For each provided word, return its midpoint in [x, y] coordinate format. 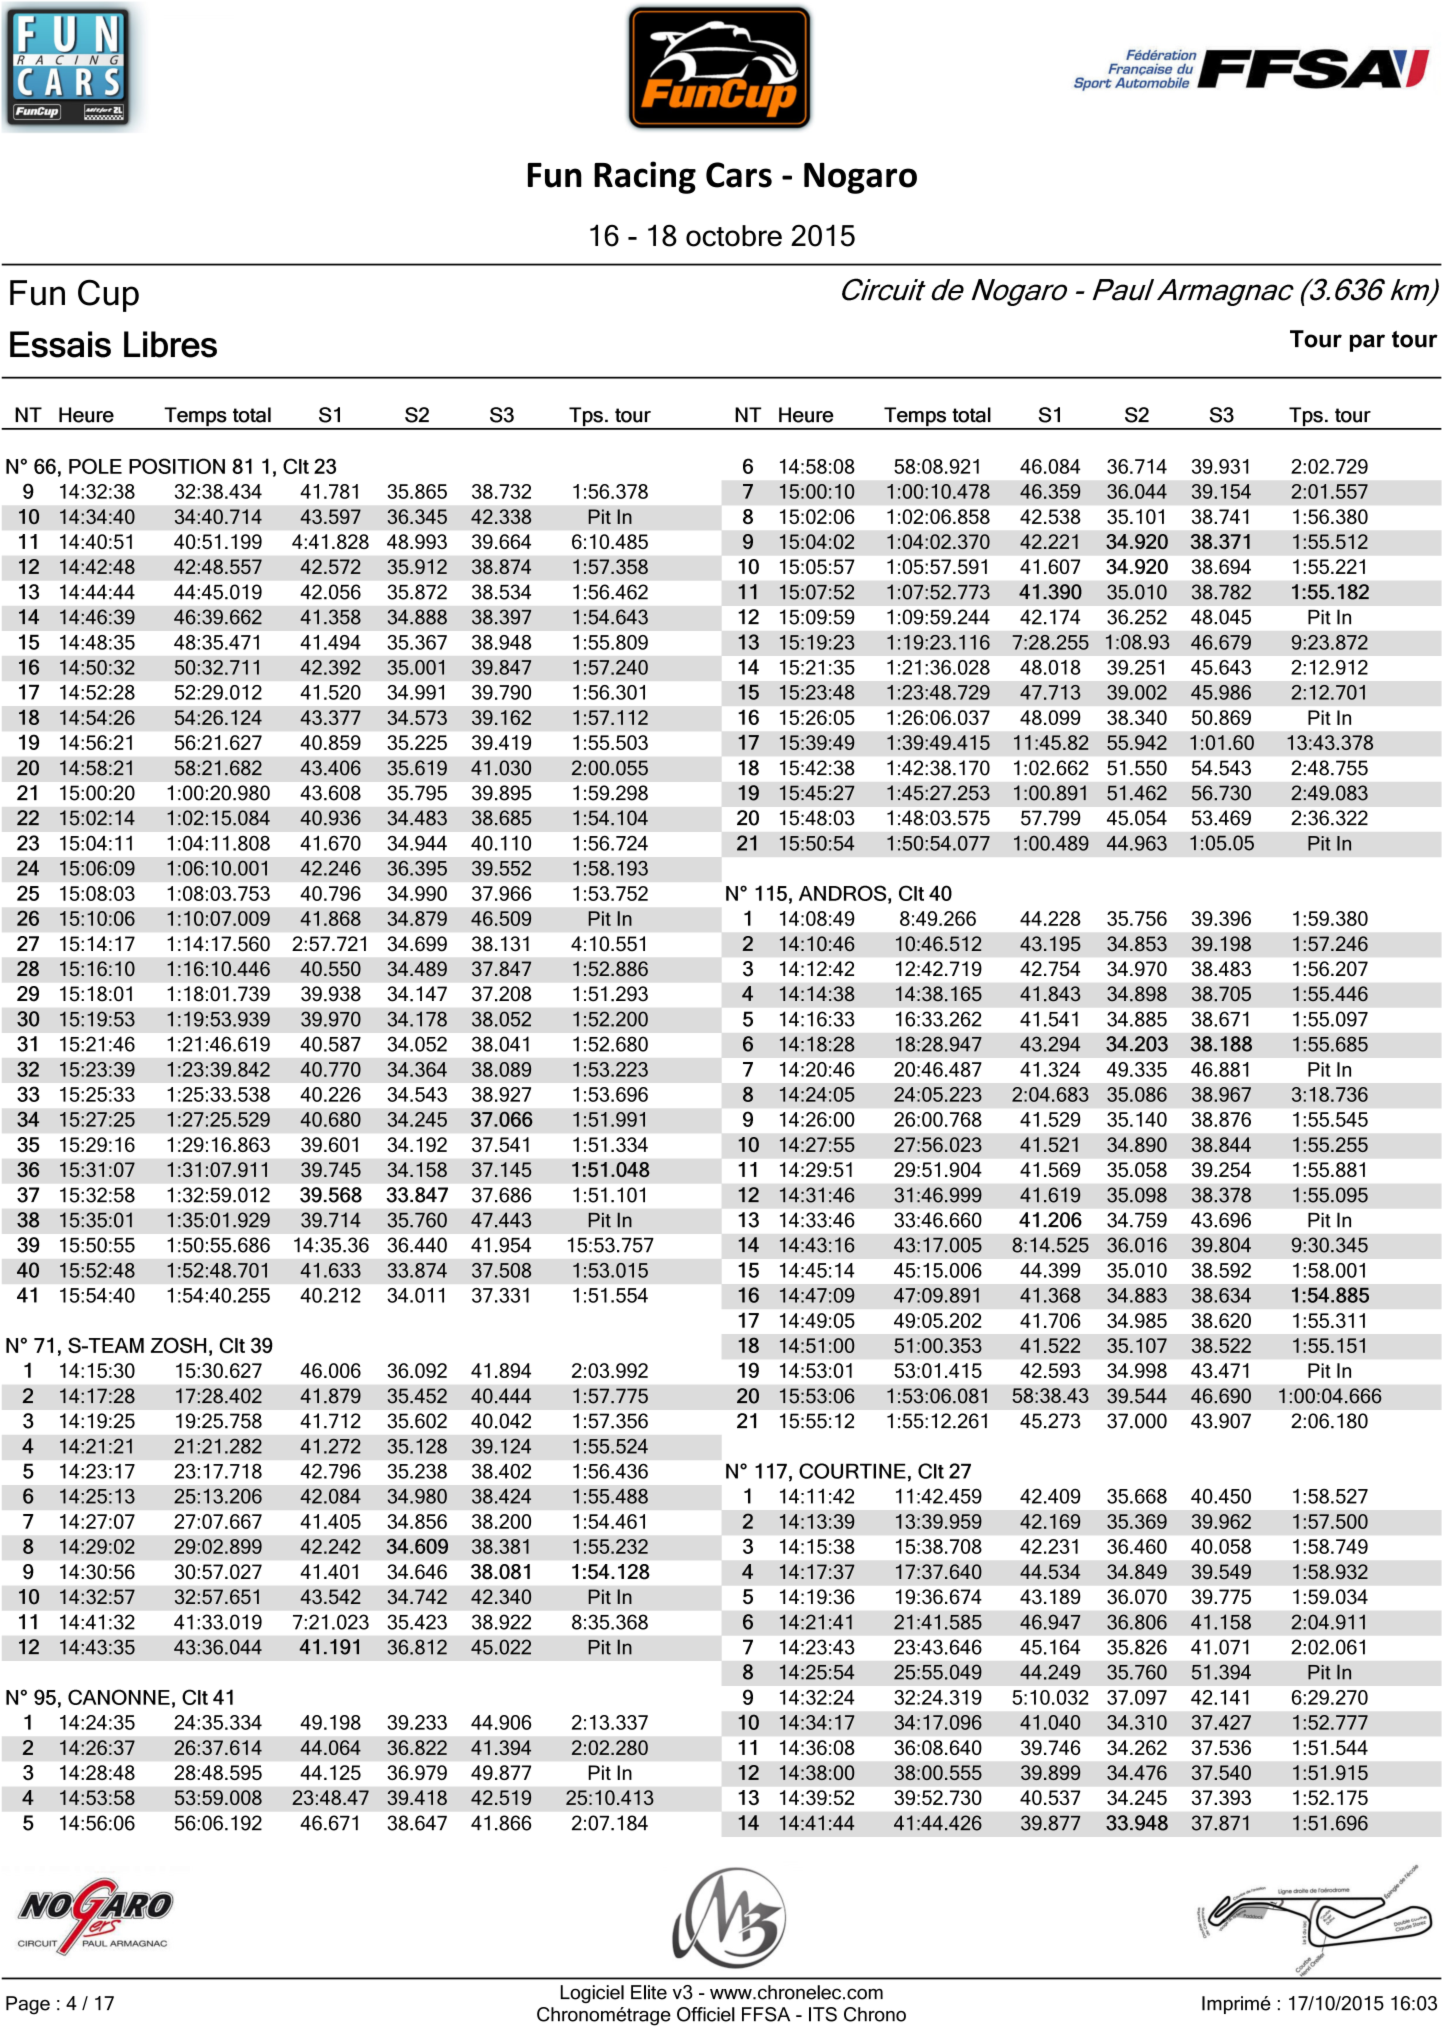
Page [28, 2005]
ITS [823, 2014]
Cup [108, 295]
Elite [649, 1992]
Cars [739, 175]
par [1367, 343]
